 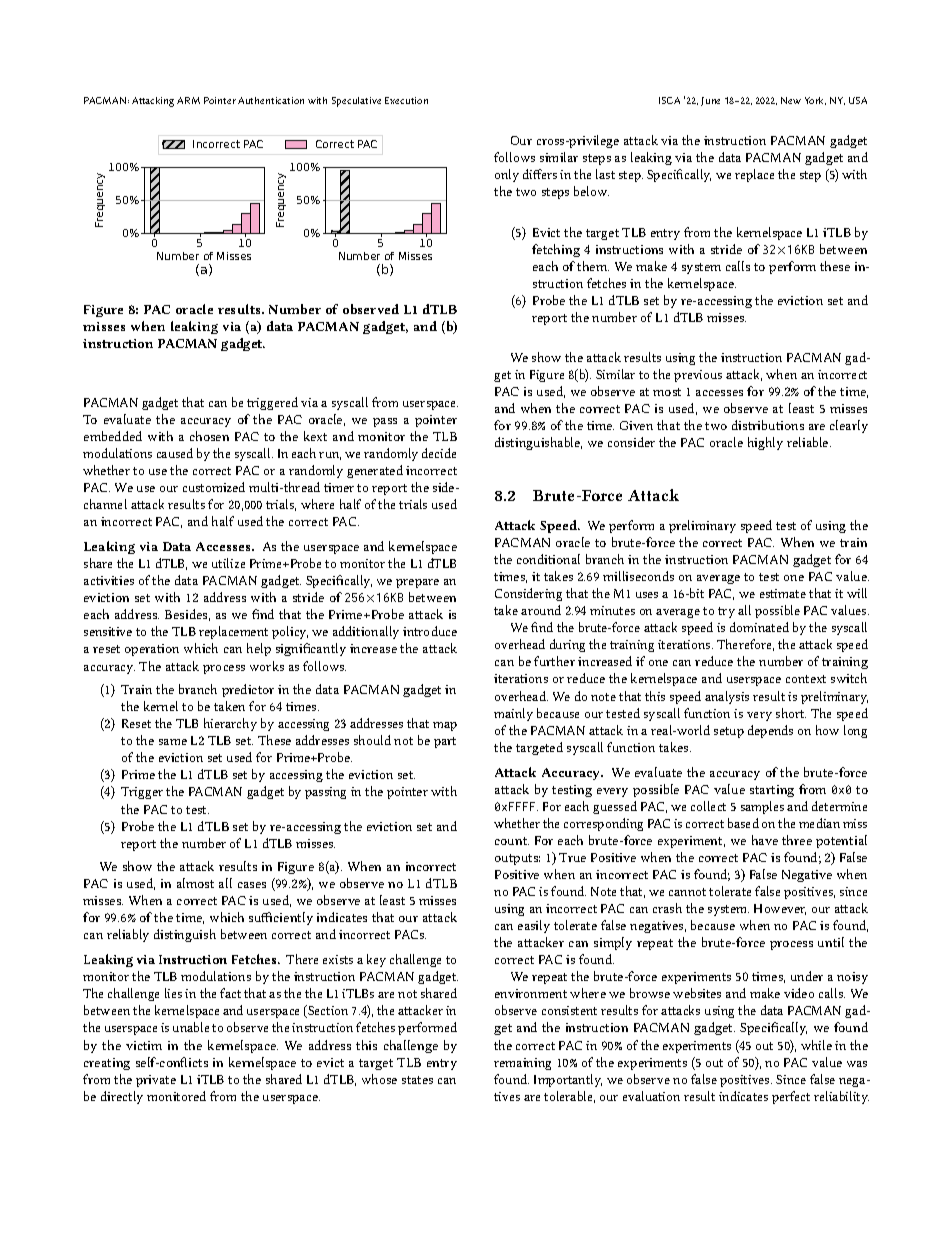 What do you see at coordinates (522, 1064) in the screenshot?
I see `remaining` at bounding box center [522, 1064].
